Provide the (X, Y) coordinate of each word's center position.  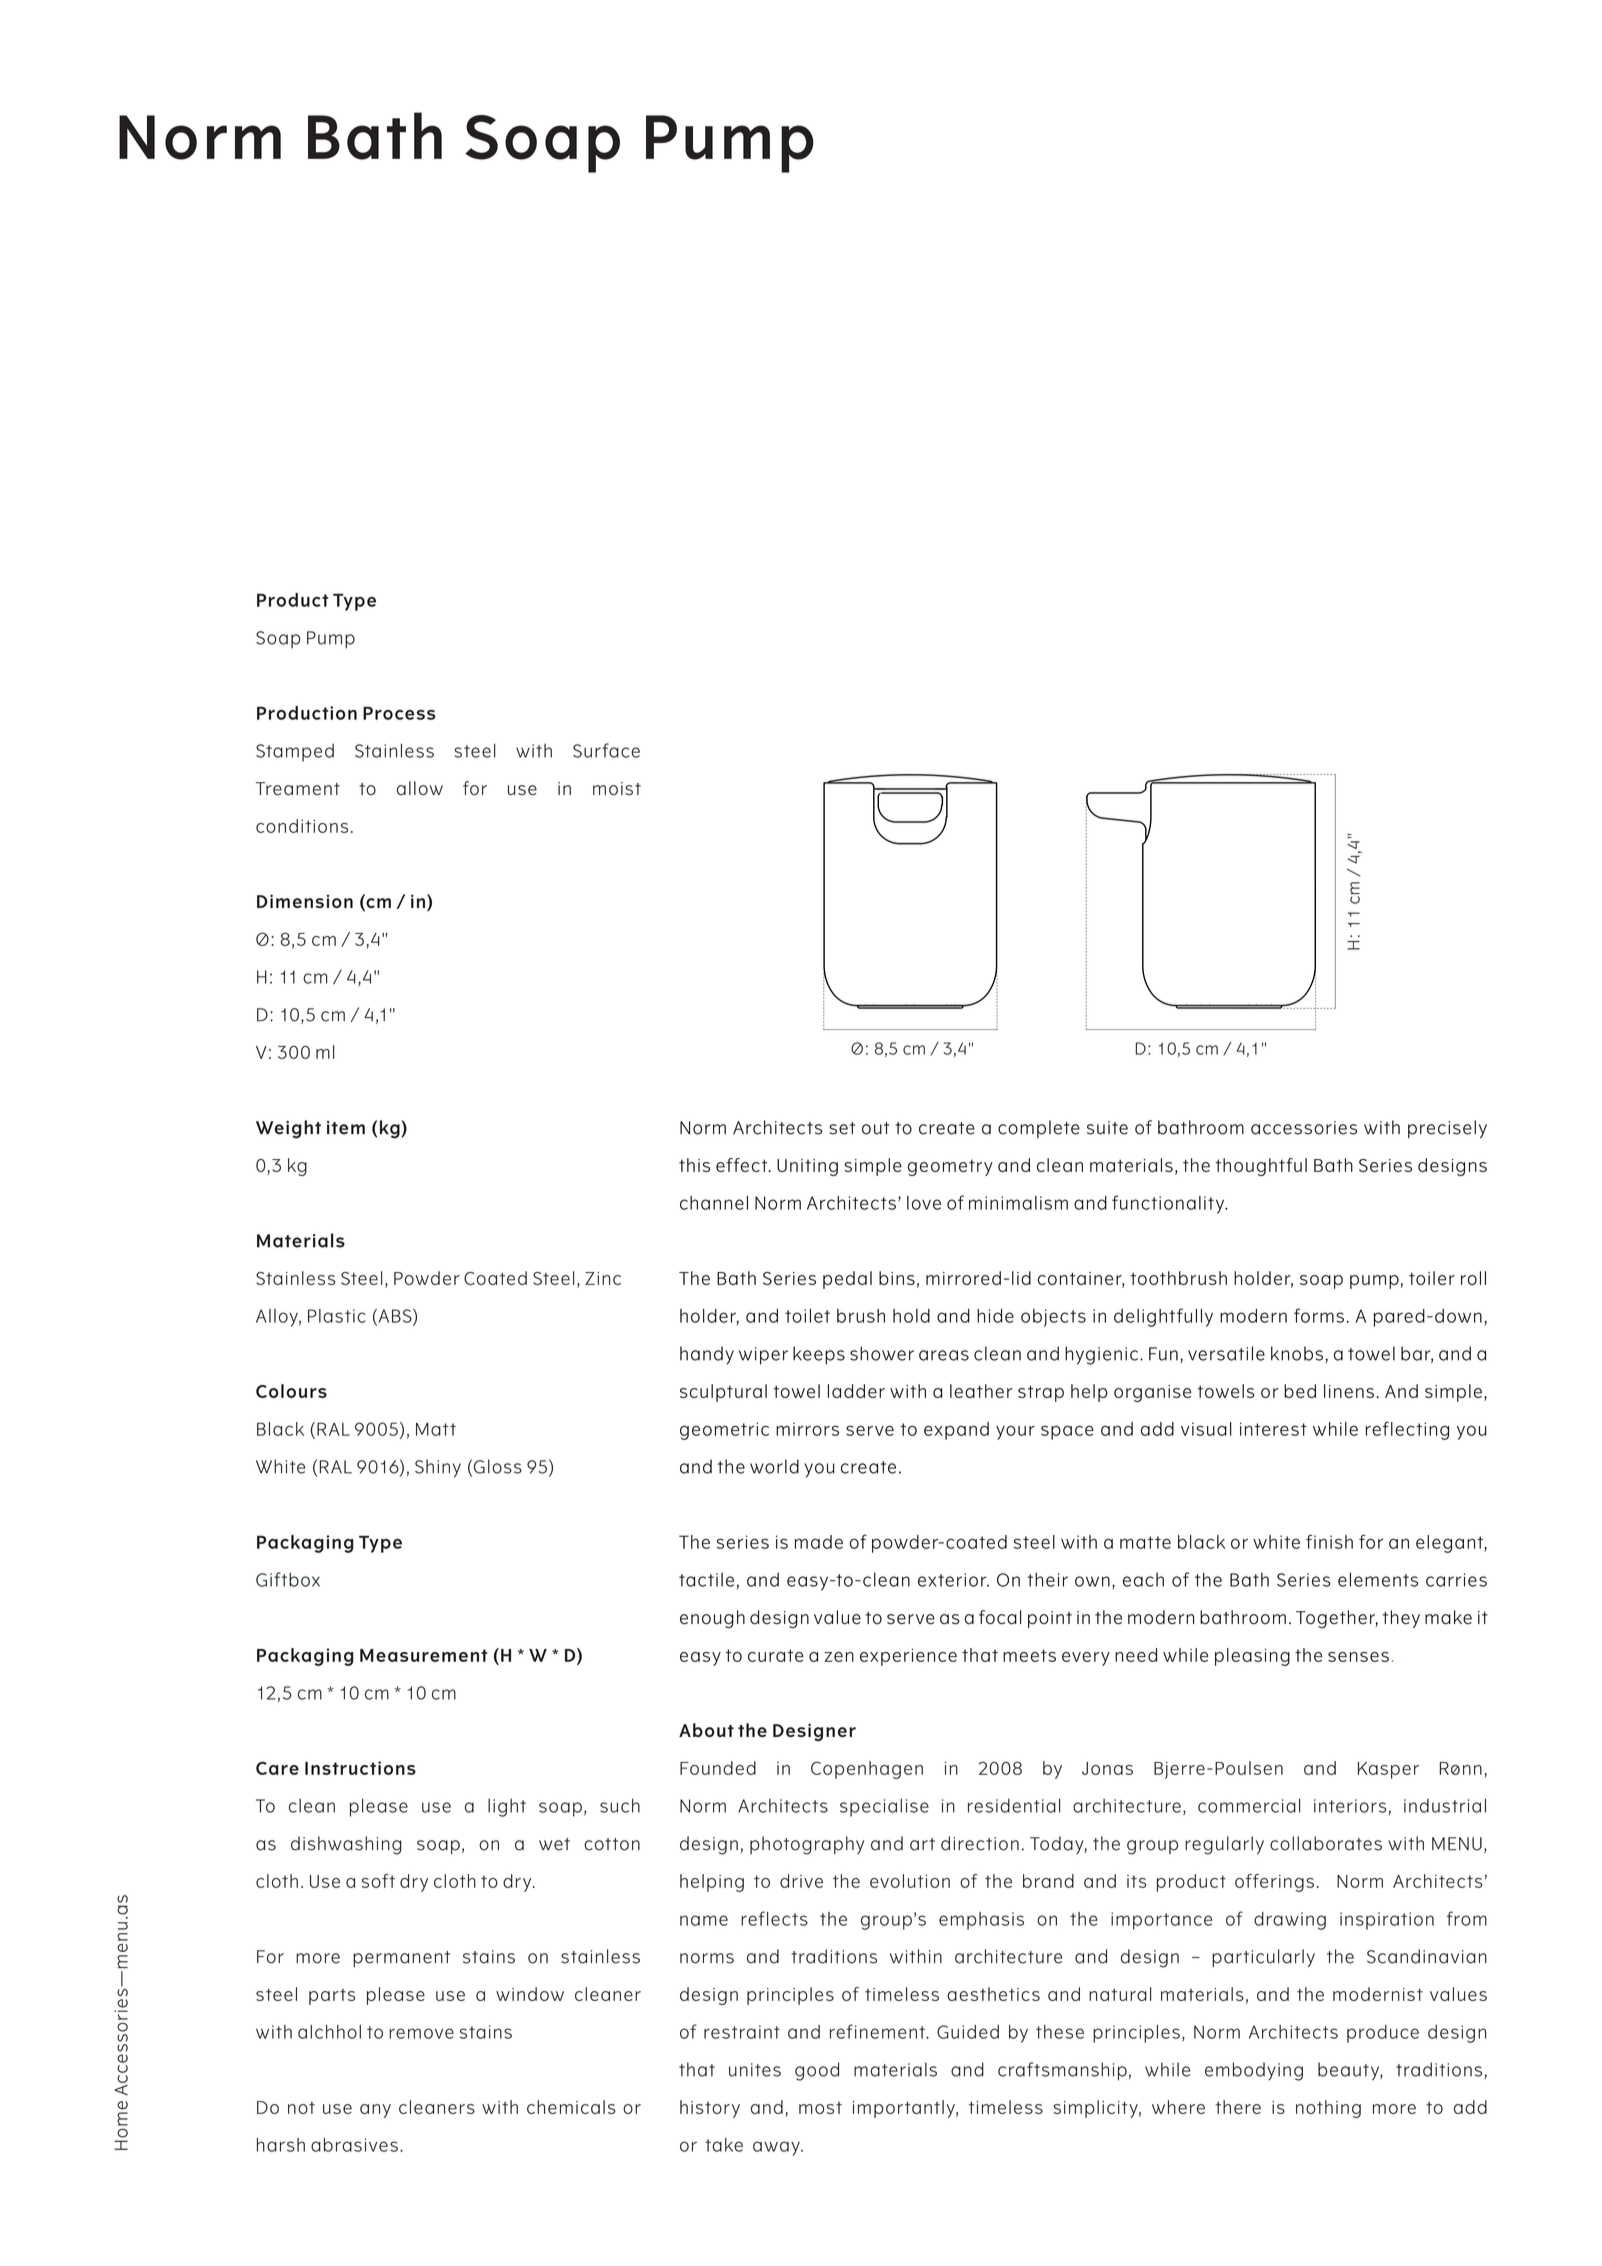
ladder (856, 1391)
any (375, 2111)
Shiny (438, 1468)
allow (420, 788)
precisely (1447, 1129)
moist (617, 789)
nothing (1328, 2109)
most (820, 2108)
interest (1273, 1429)
